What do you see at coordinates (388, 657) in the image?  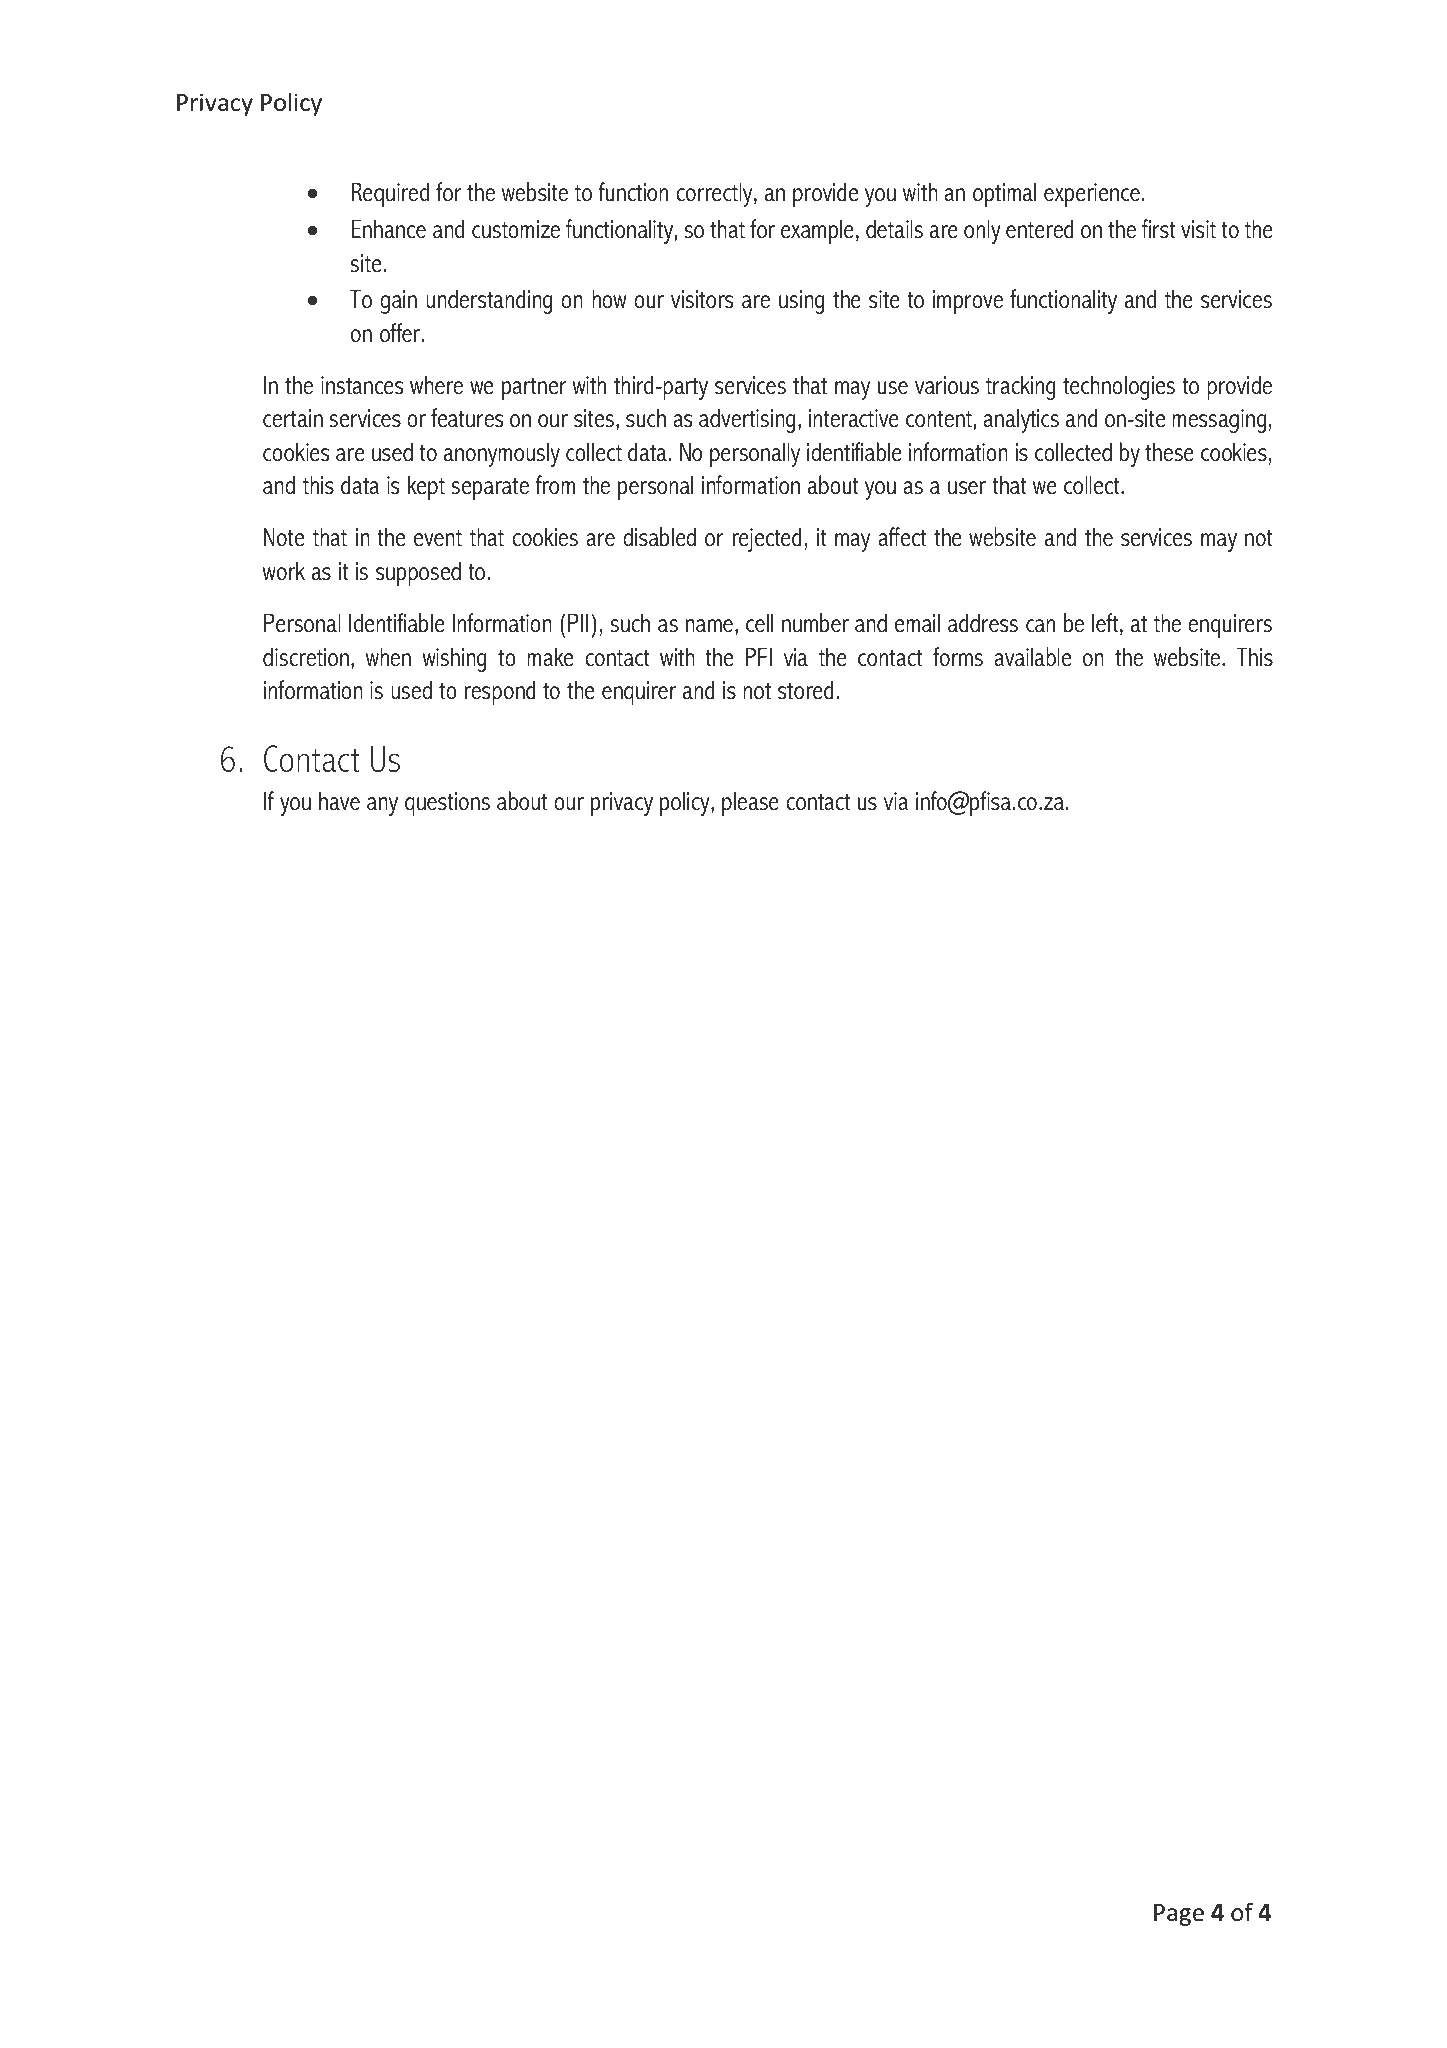 I see `when` at bounding box center [388, 657].
